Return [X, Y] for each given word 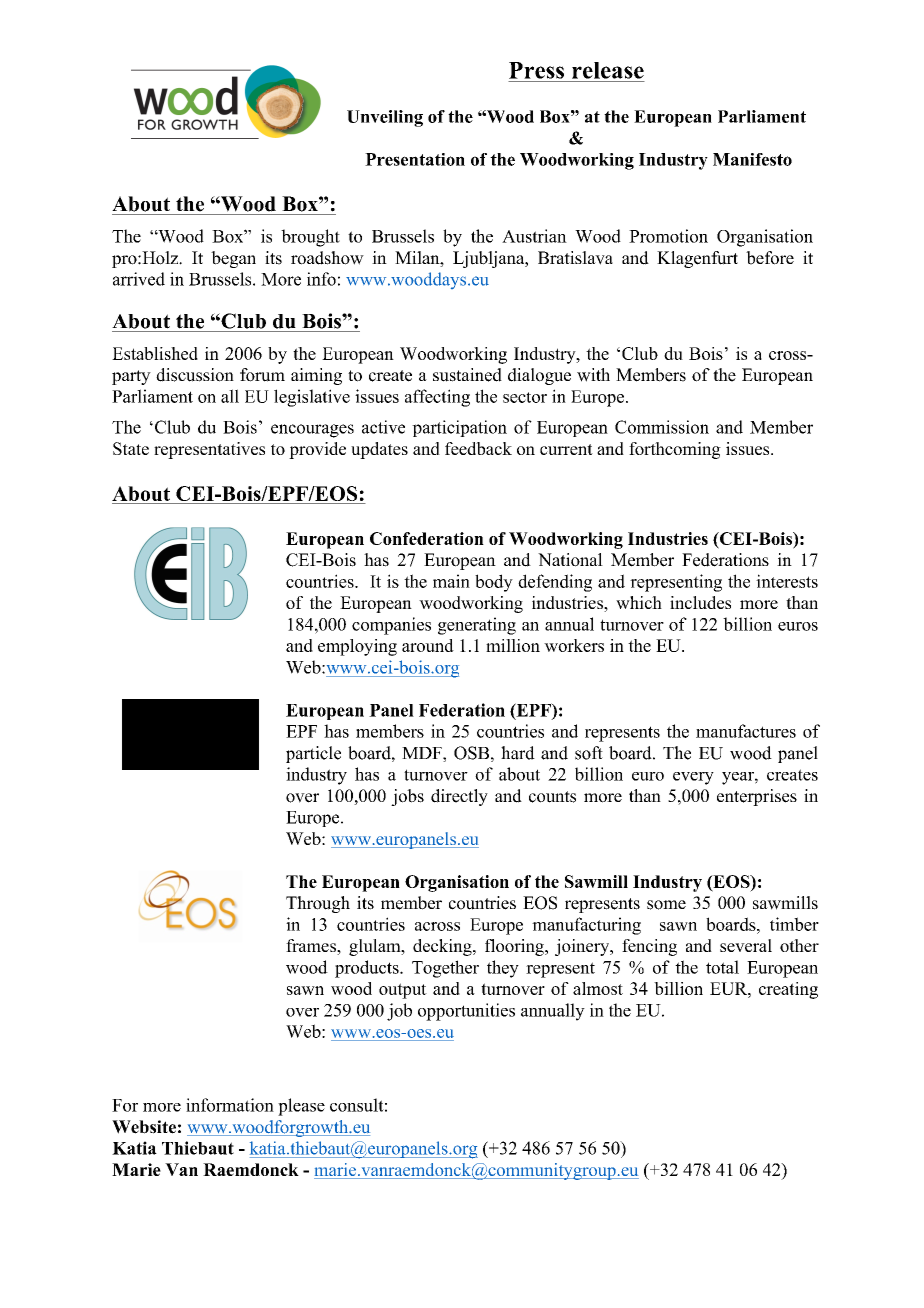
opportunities [466, 1012]
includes [700, 602]
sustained [467, 375]
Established [155, 353]
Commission [662, 427]
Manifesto [752, 159]
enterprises [757, 797]
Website [144, 1127]
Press [536, 70]
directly [459, 797]
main [451, 581]
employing [357, 647]
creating [788, 990]
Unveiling [385, 118]
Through [318, 904]
